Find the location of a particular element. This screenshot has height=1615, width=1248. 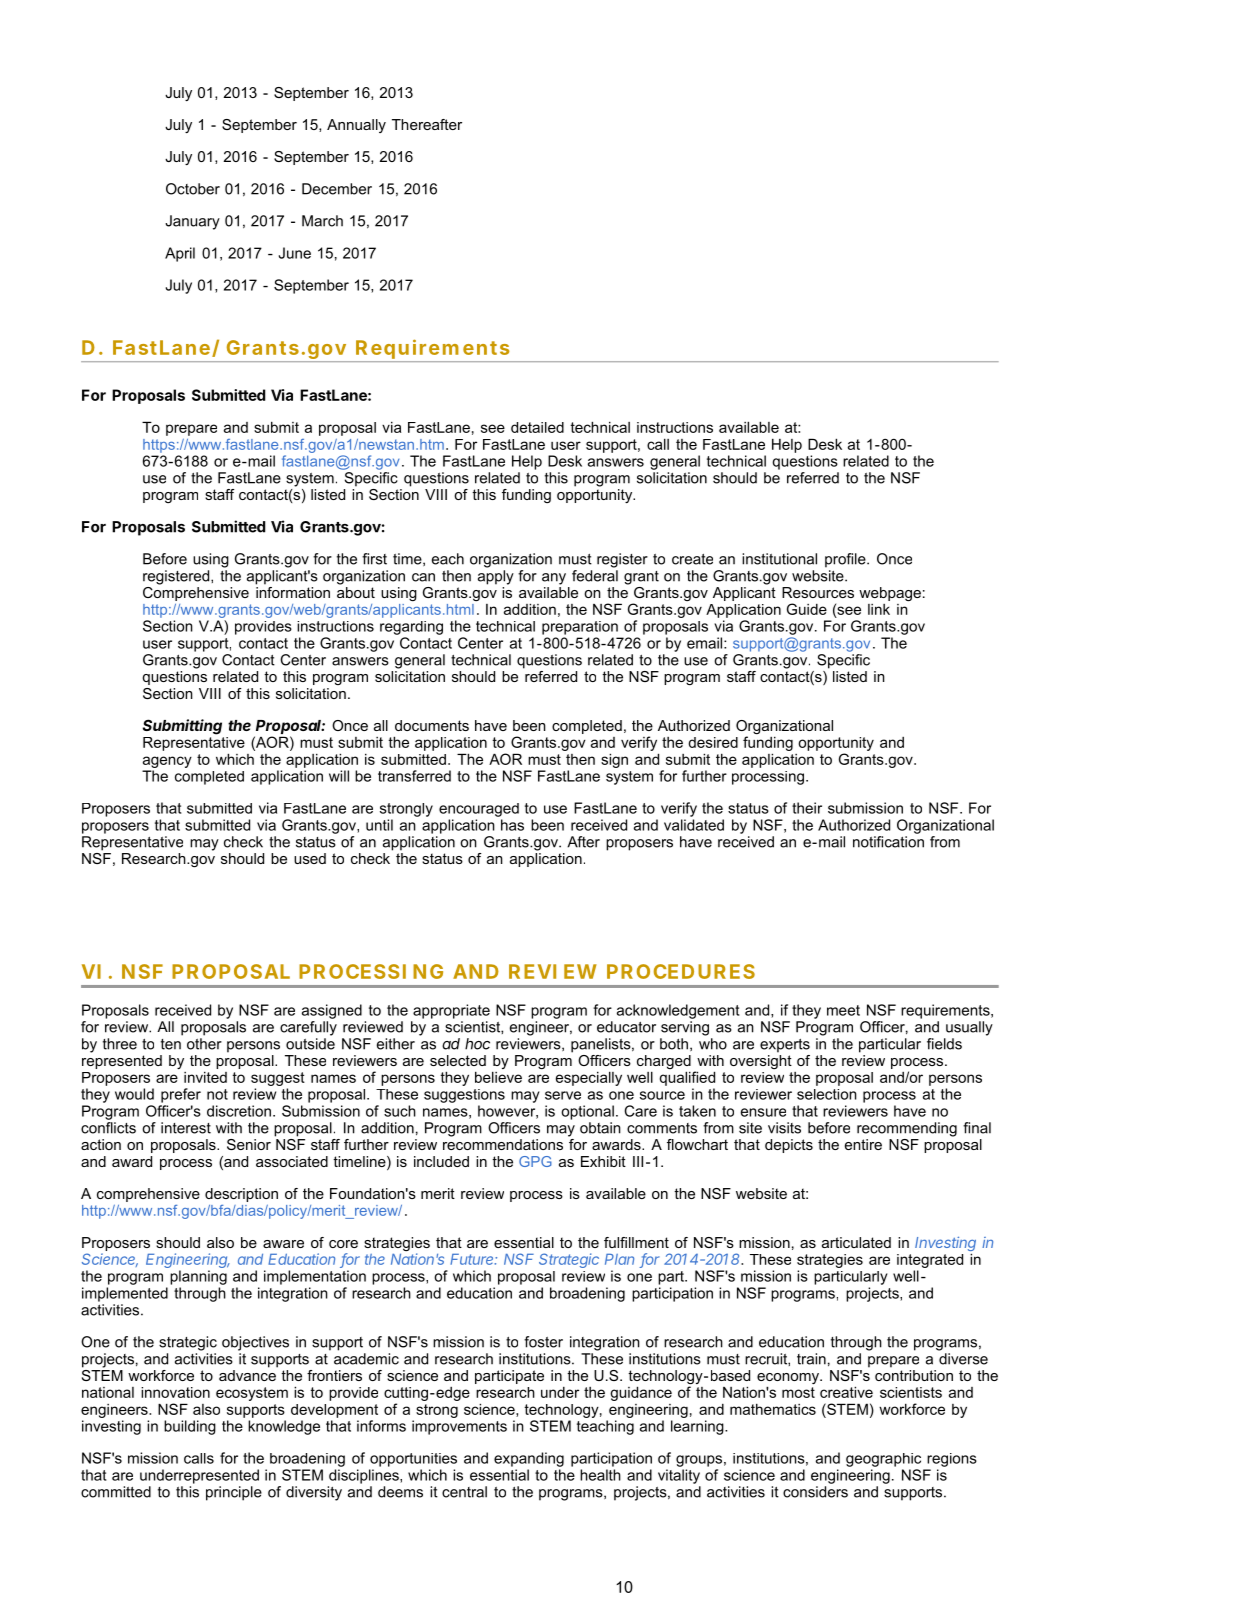

detailed is located at coordinates (537, 427).
